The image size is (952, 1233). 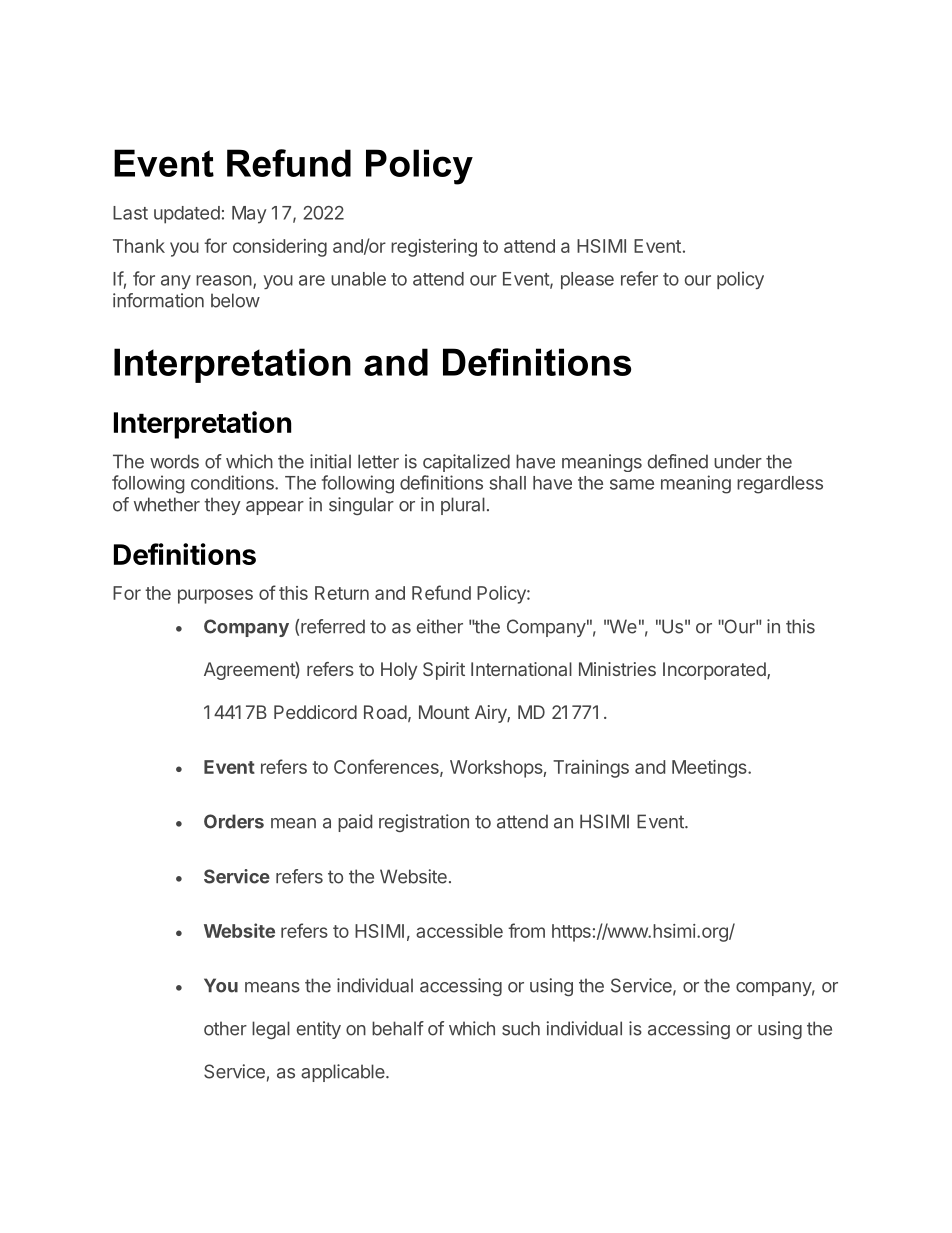 What do you see at coordinates (215, 596) in the document?
I see `purposes` at bounding box center [215, 596].
